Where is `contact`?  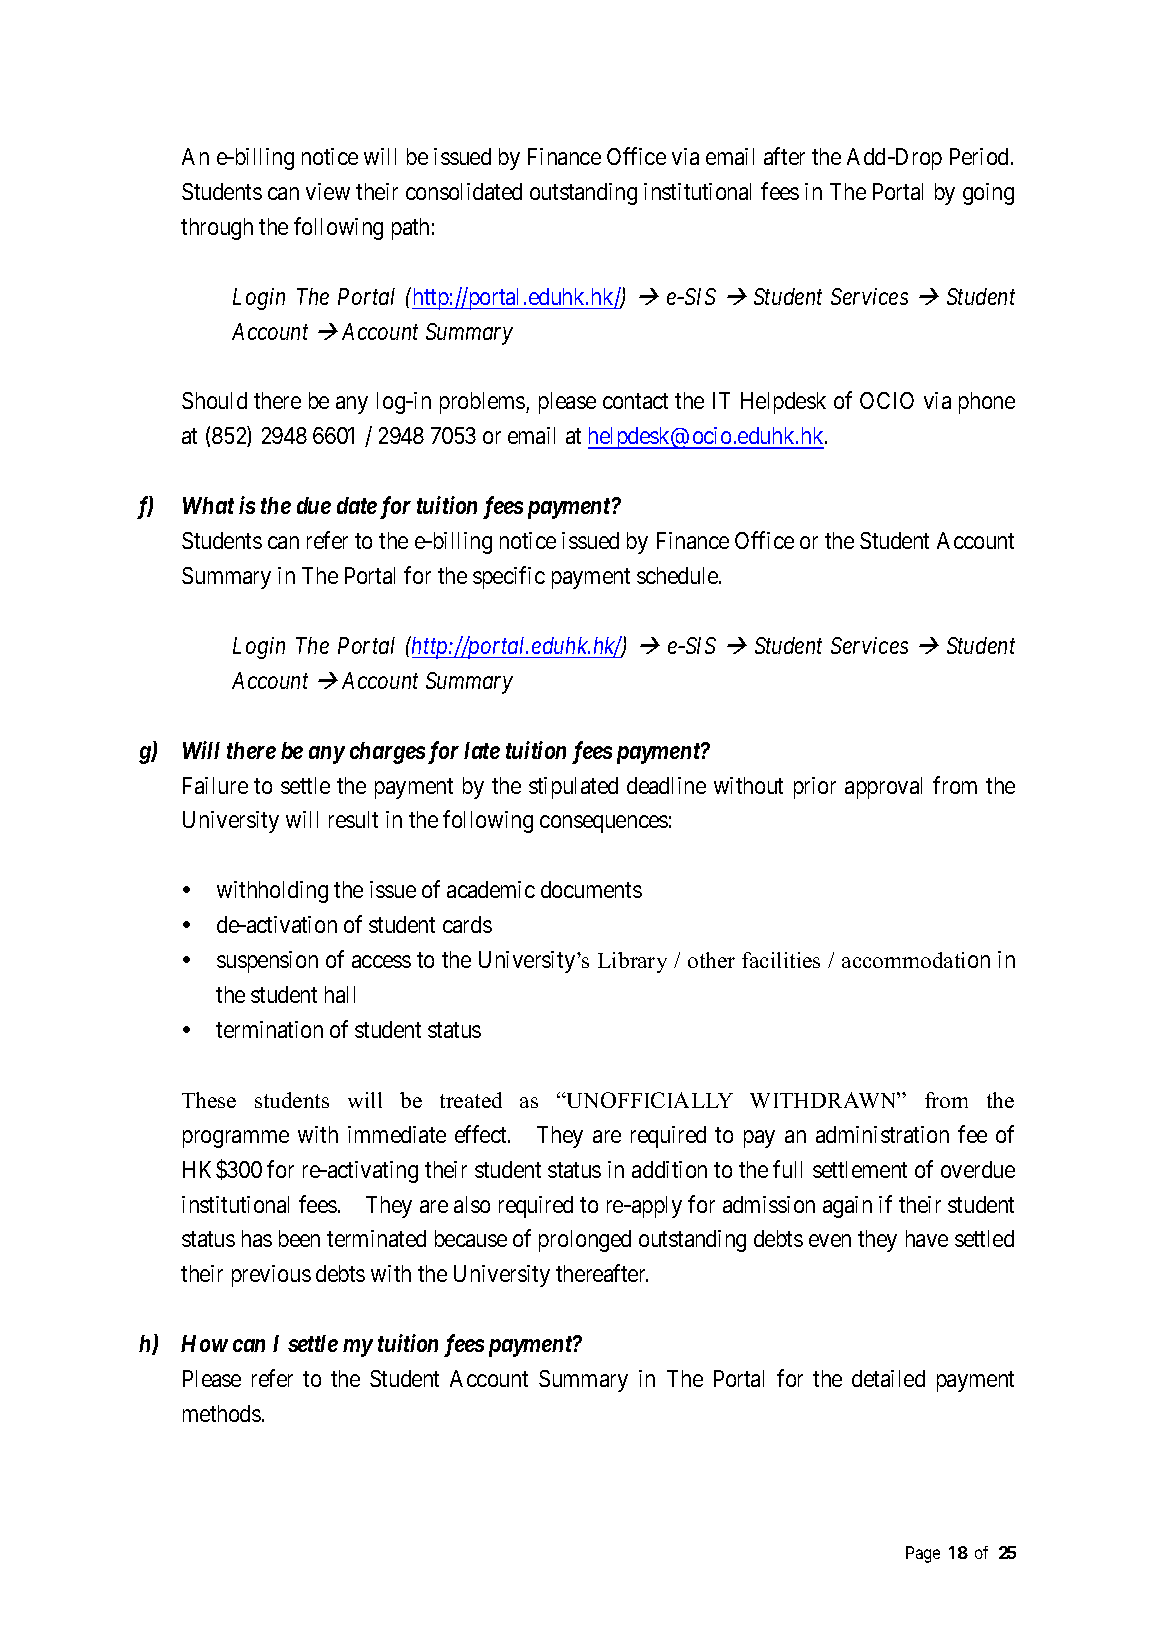 contact is located at coordinates (635, 401).
